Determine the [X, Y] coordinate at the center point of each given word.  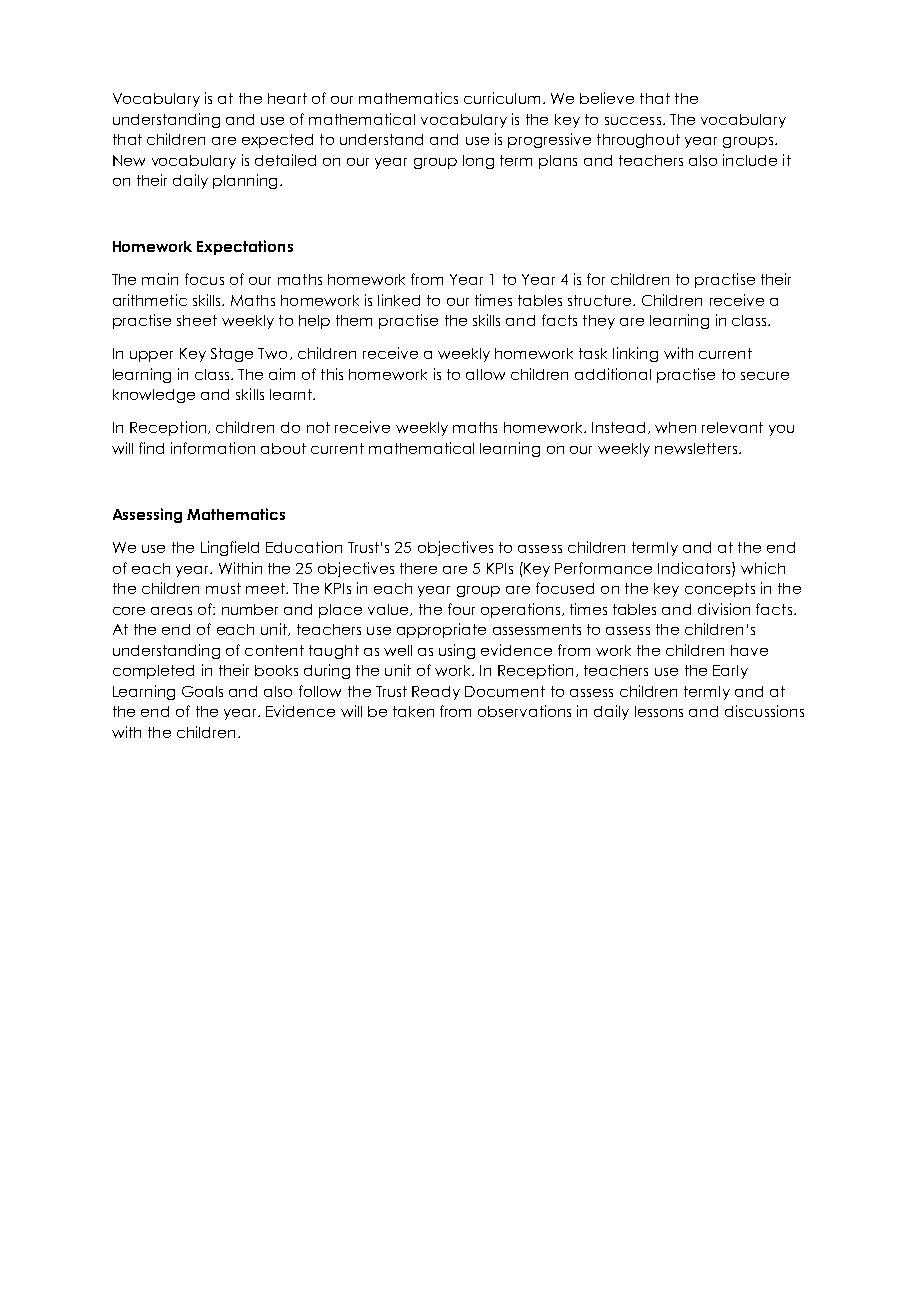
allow [485, 374]
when [675, 427]
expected [277, 141]
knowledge [154, 396]
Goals [202, 691]
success [633, 121]
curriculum [502, 98]
